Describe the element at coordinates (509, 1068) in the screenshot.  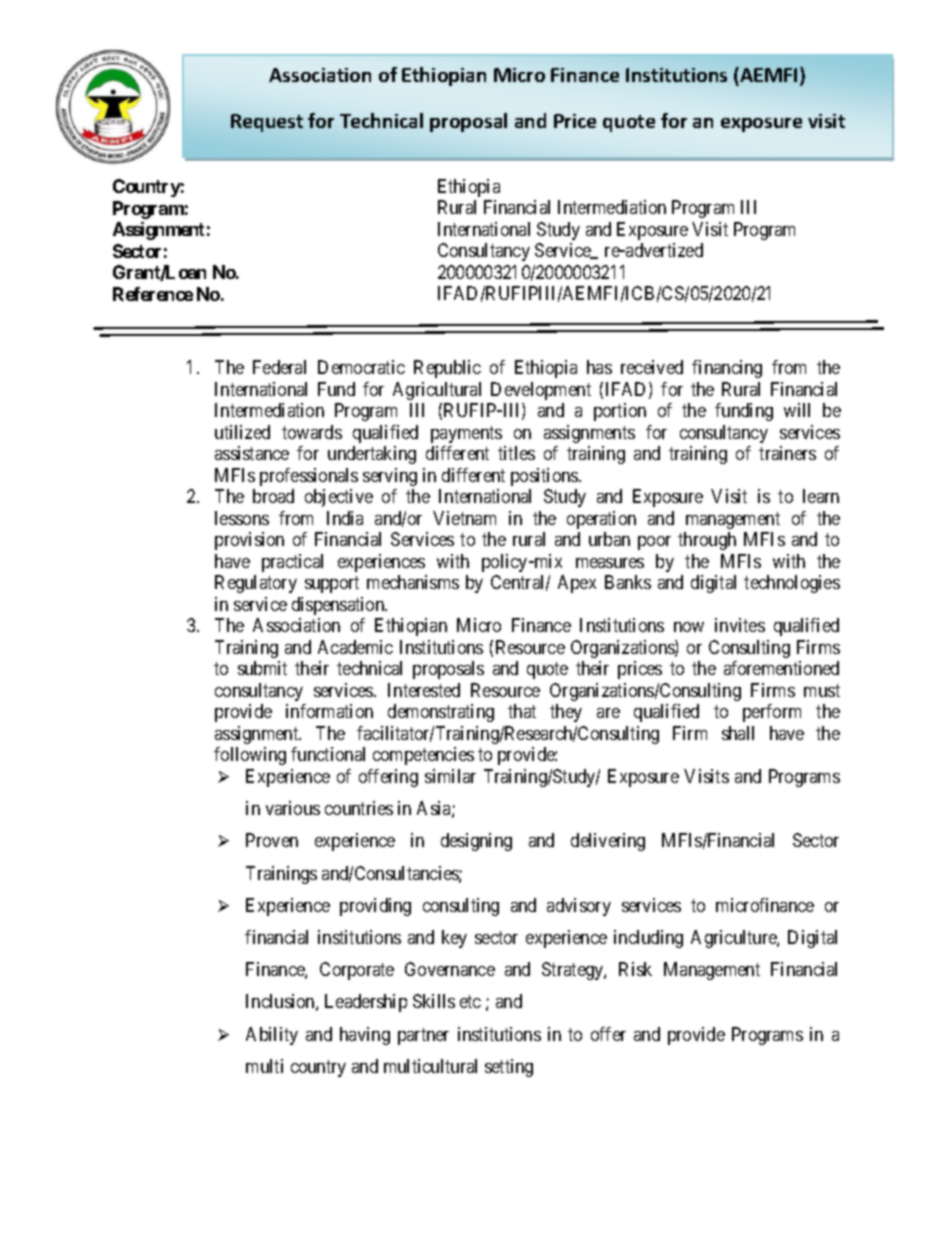
I see `setting` at that location.
